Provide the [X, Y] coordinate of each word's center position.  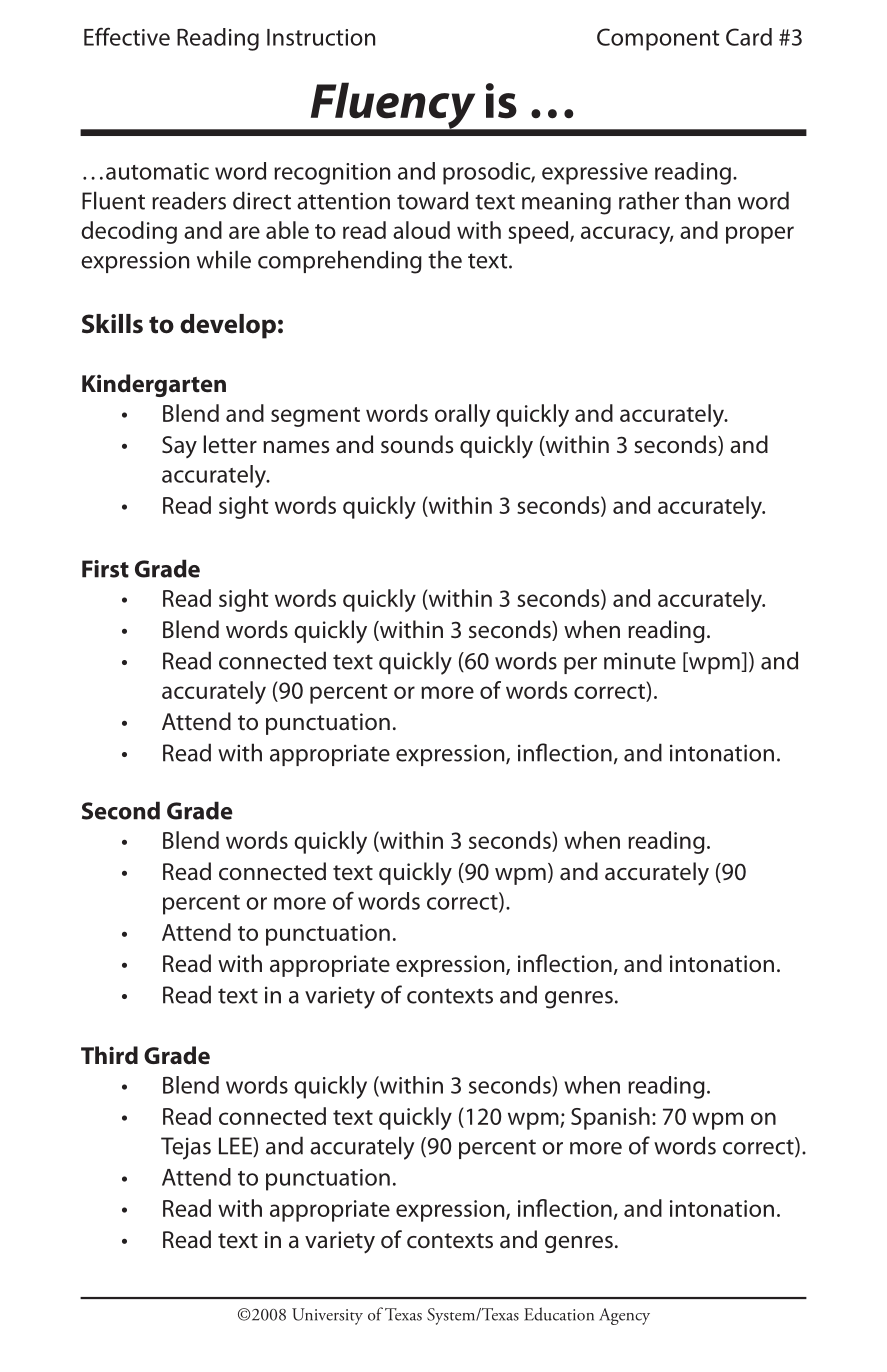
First [105, 569]
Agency [624, 1316]
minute [640, 661]
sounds [417, 444]
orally [462, 415]
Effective [127, 36]
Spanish [610, 1118]
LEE [236, 1147]
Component [658, 39]
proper [760, 235]
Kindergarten [154, 385]
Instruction [321, 37]
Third [109, 1055]
